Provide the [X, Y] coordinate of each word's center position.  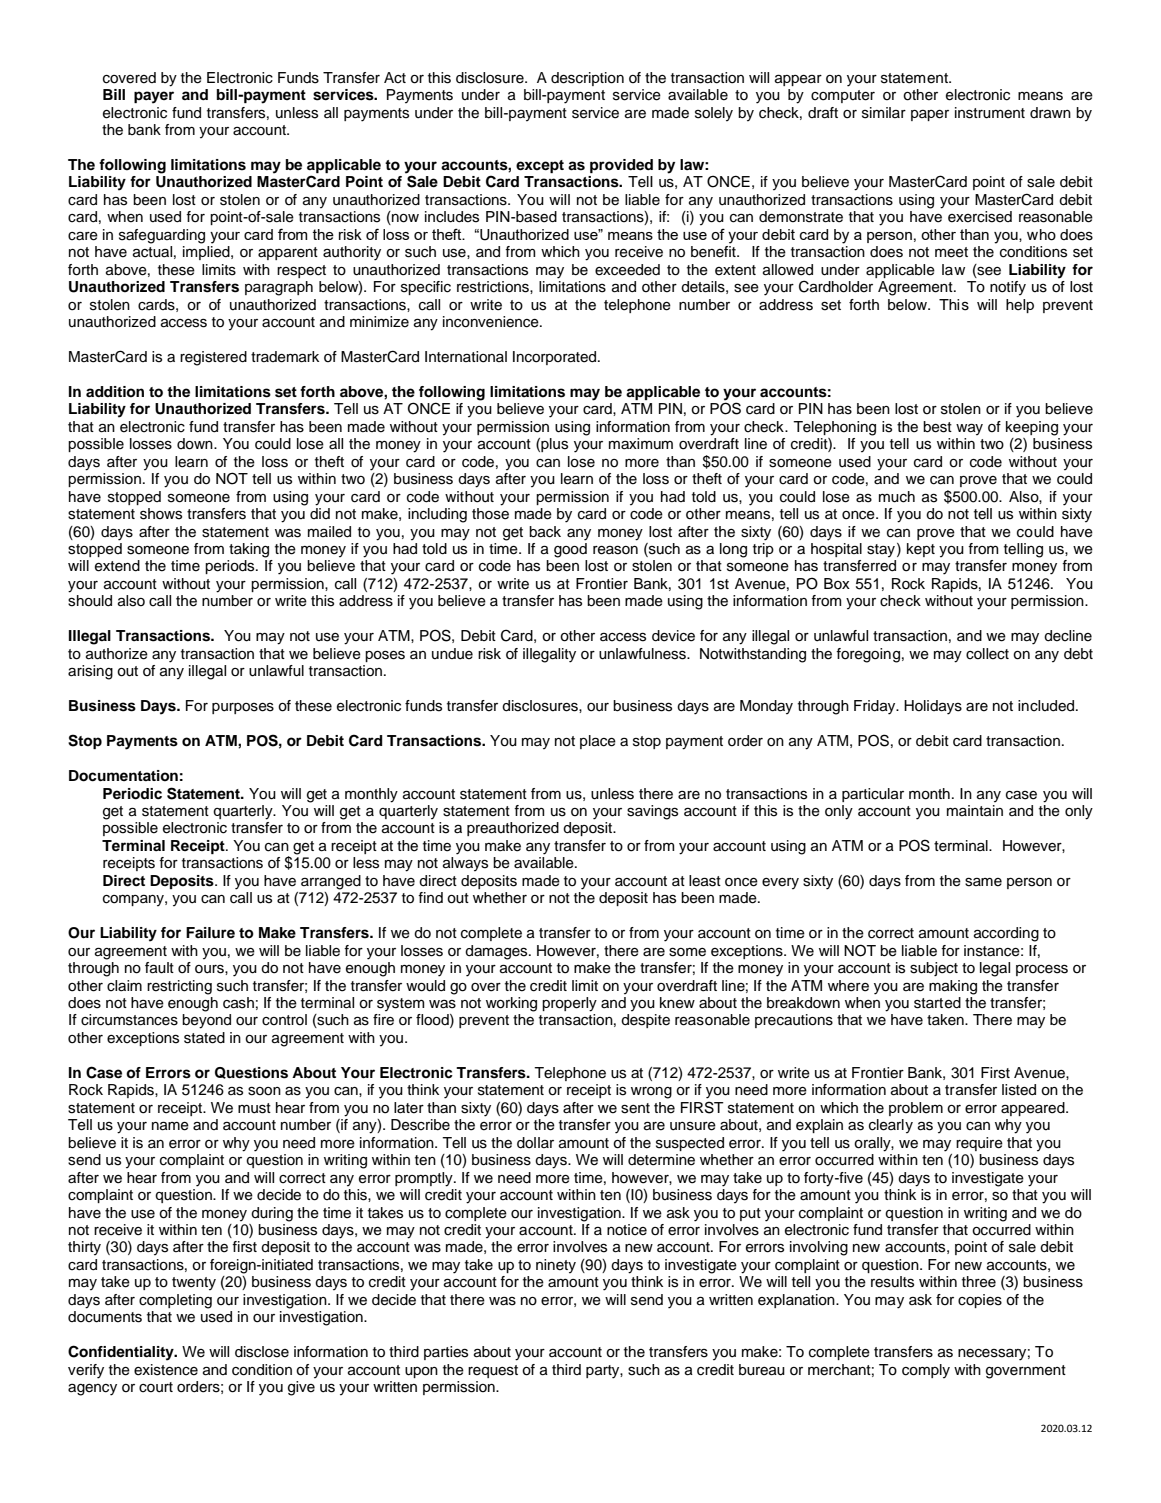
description [587, 79]
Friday [876, 707]
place [598, 742]
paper [930, 115]
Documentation [123, 776]
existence [166, 1370]
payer [154, 97]
